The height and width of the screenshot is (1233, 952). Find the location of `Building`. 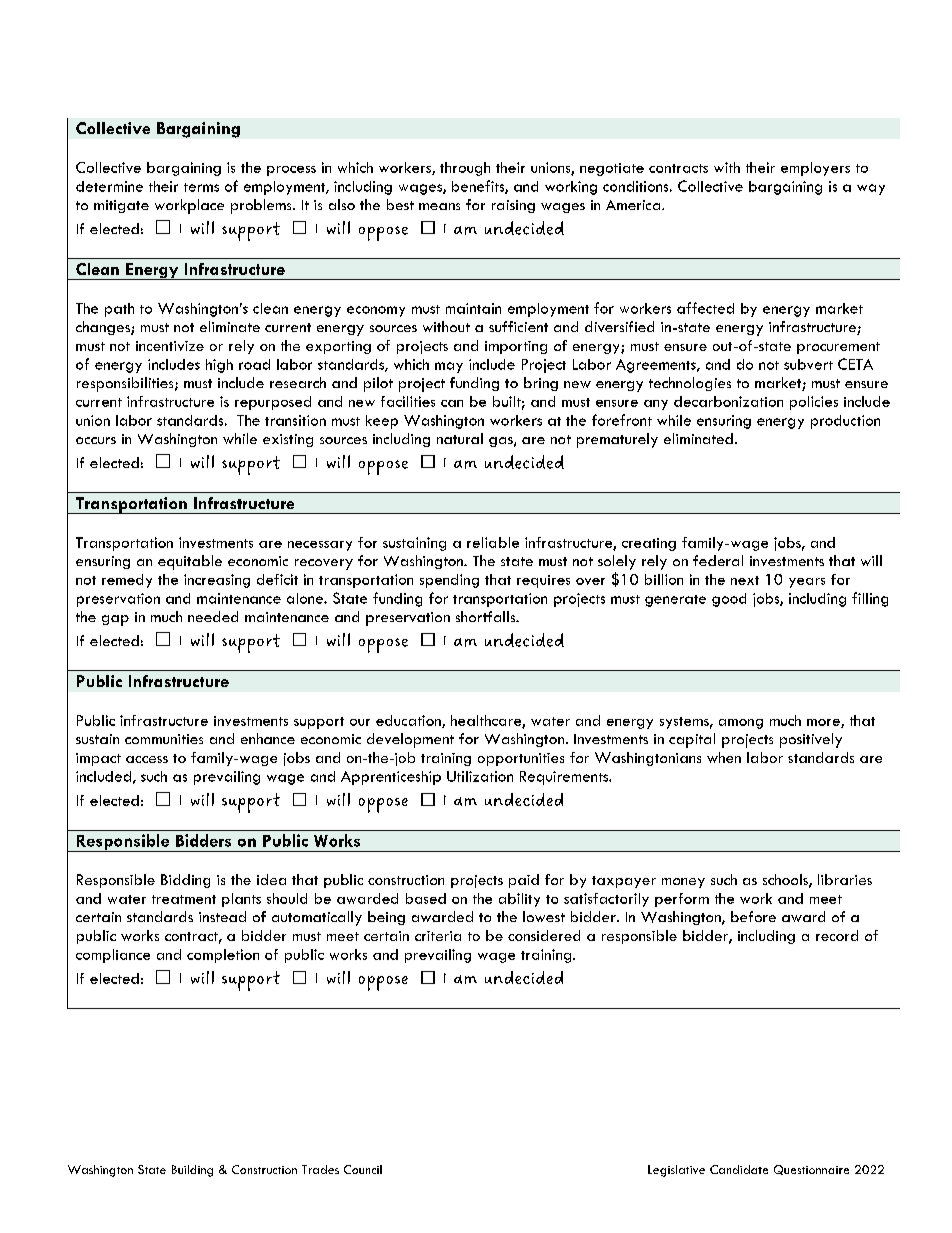

Building is located at coordinates (192, 1171).
